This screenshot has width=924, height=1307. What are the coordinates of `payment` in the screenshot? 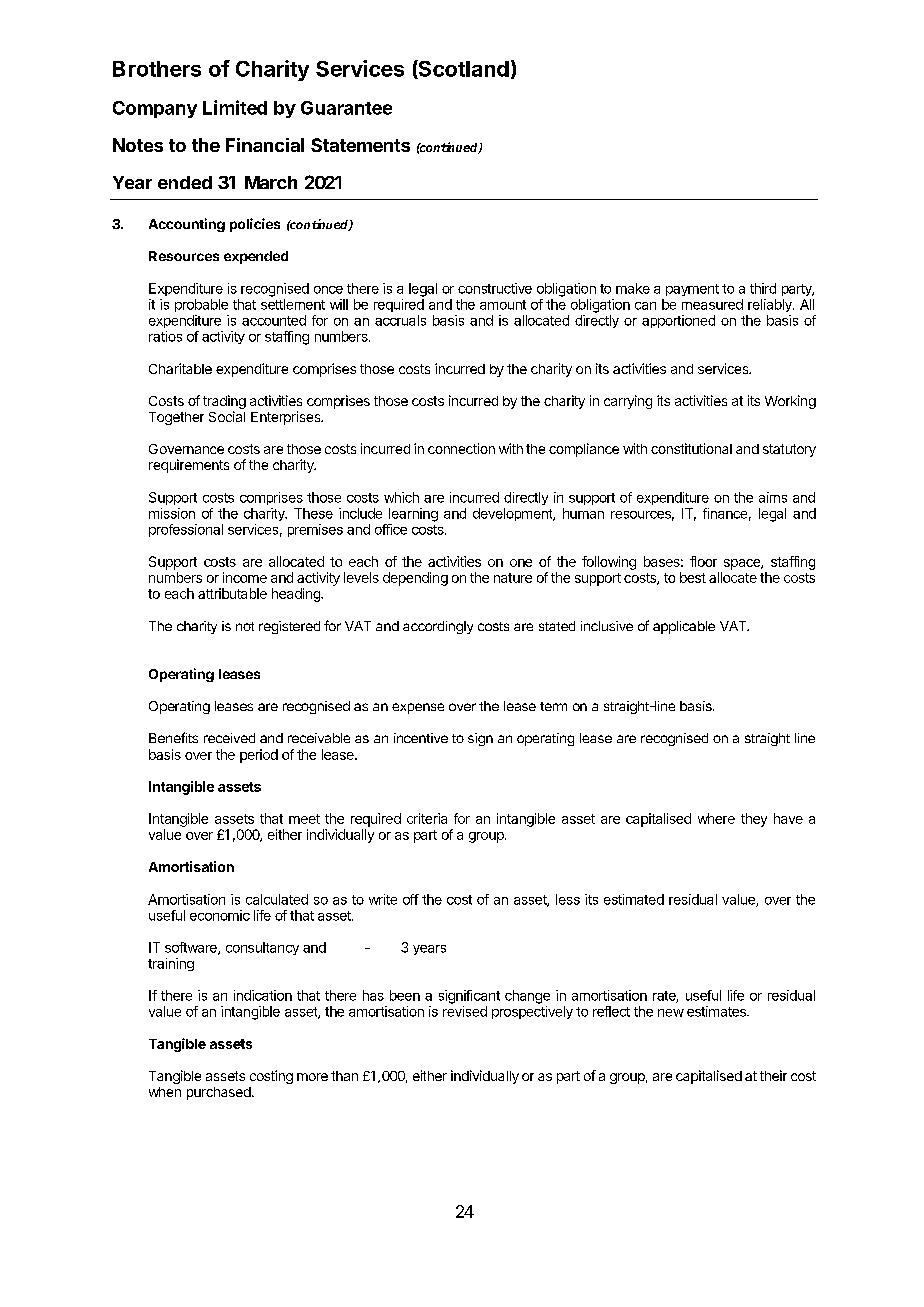 It's located at (692, 290).
